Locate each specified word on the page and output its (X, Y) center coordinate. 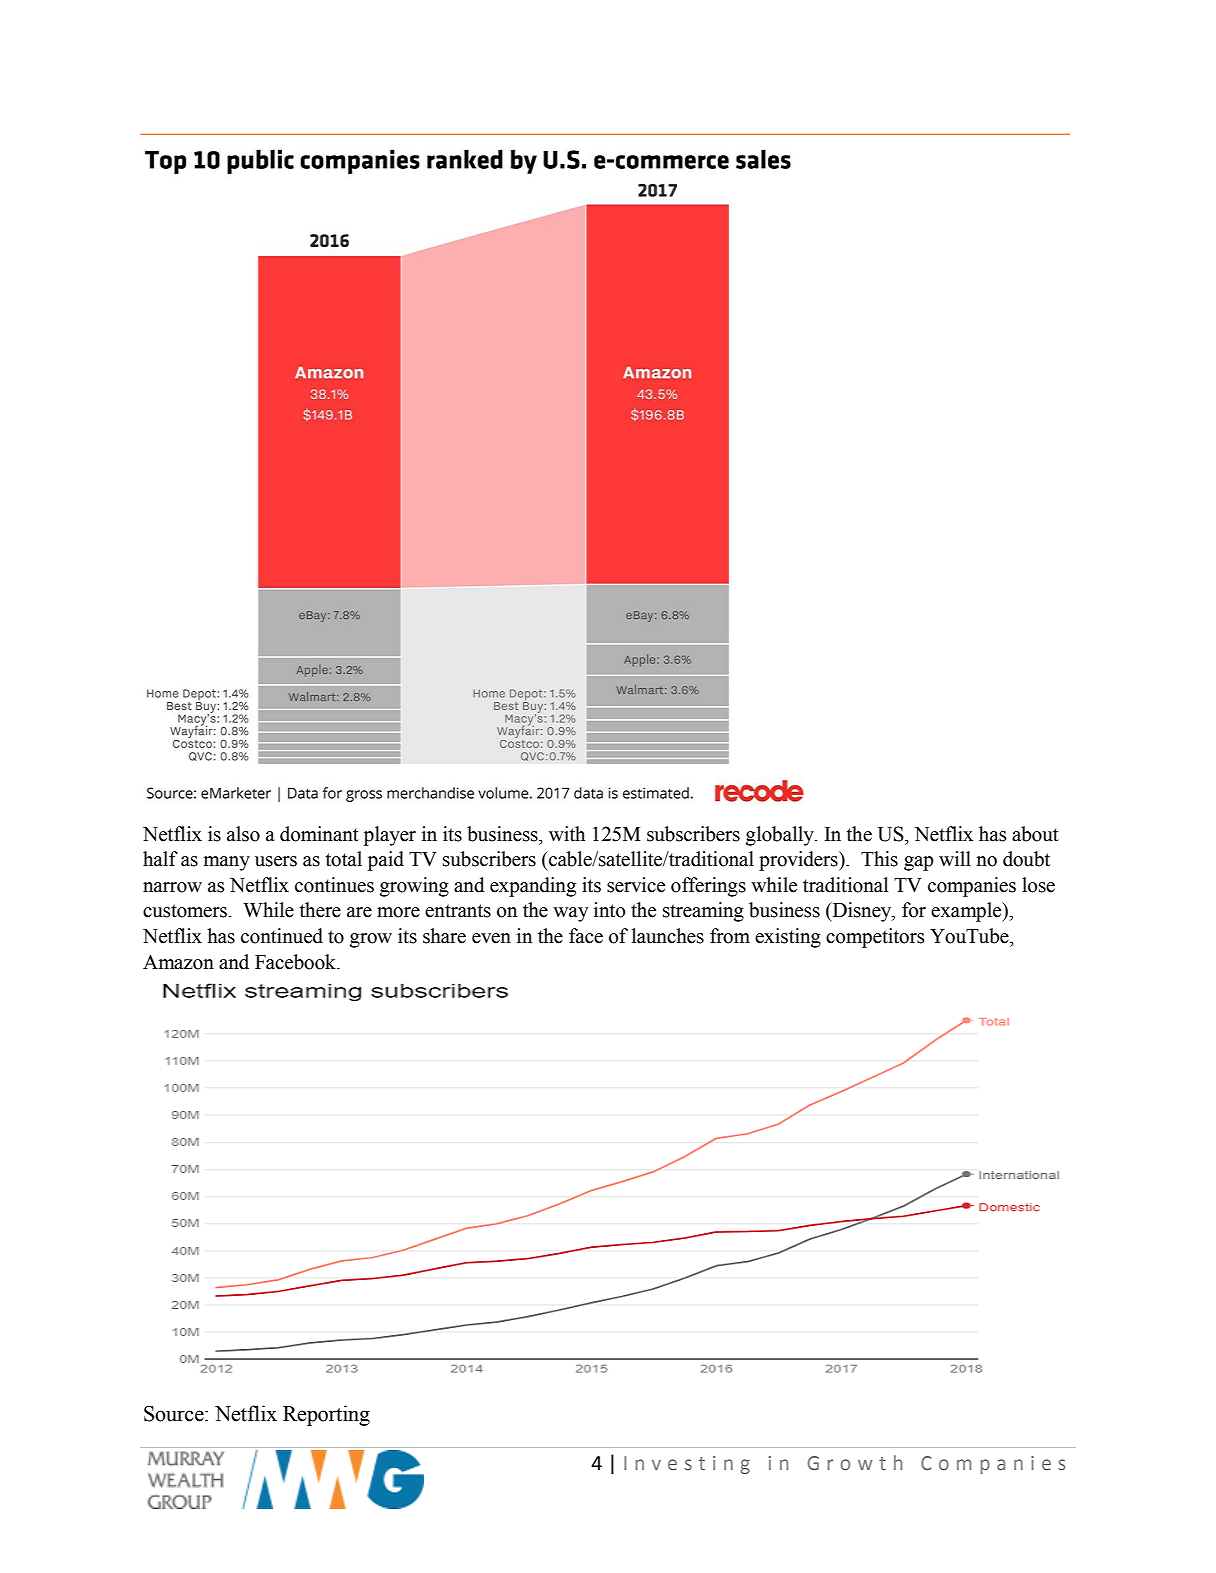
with (567, 834)
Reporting (326, 1415)
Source (175, 1414)
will (955, 858)
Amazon (178, 962)
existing (788, 938)
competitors (875, 938)
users (276, 861)
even (491, 938)
